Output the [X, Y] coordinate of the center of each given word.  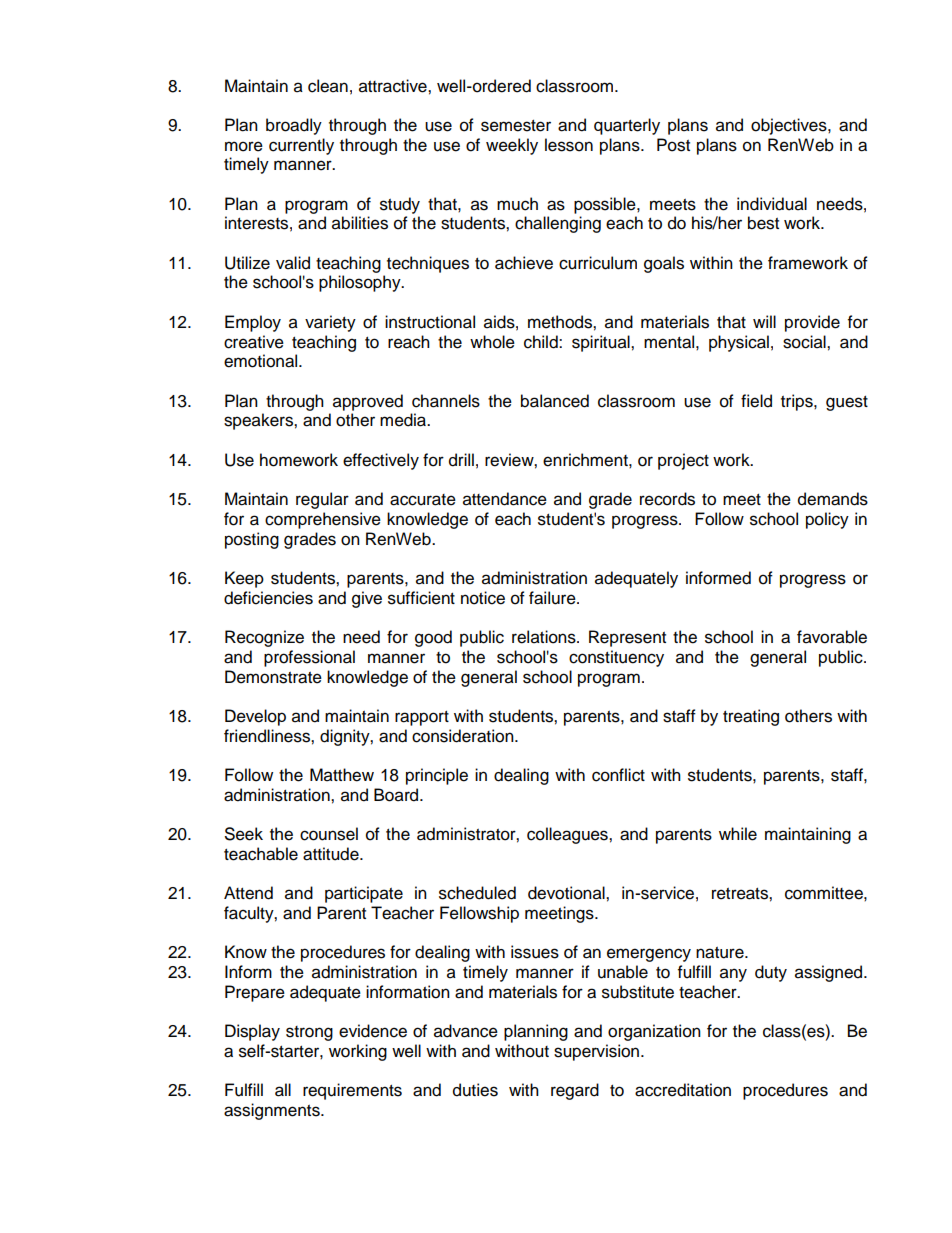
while [738, 834]
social [805, 342]
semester [516, 126]
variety [330, 323]
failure [553, 598]
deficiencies [268, 598]
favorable [832, 637]
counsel [329, 834]
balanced [555, 401]
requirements [352, 1091]
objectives [790, 126]
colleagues [568, 835]
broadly [294, 126]
